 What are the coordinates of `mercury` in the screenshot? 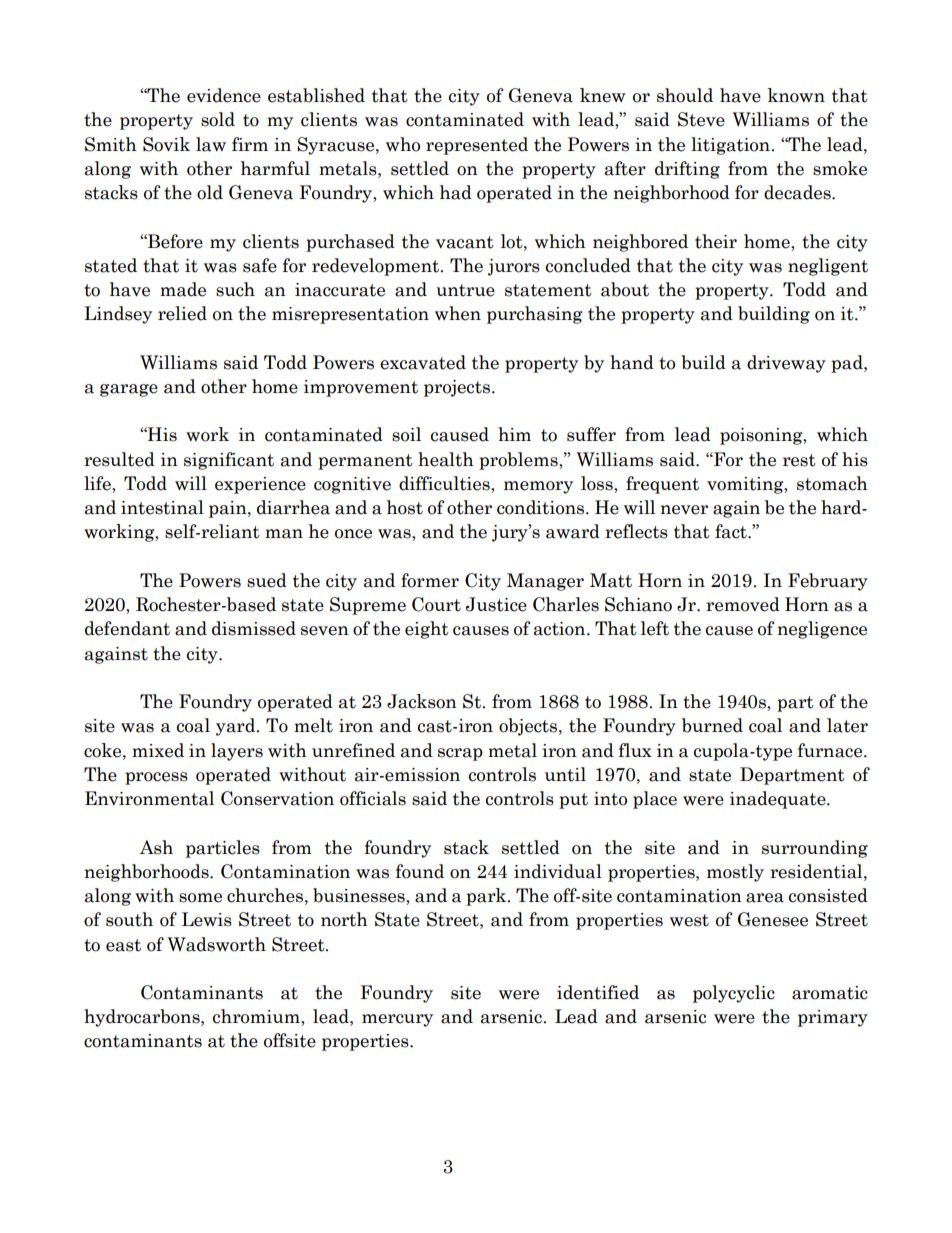 It's located at (397, 1020).
